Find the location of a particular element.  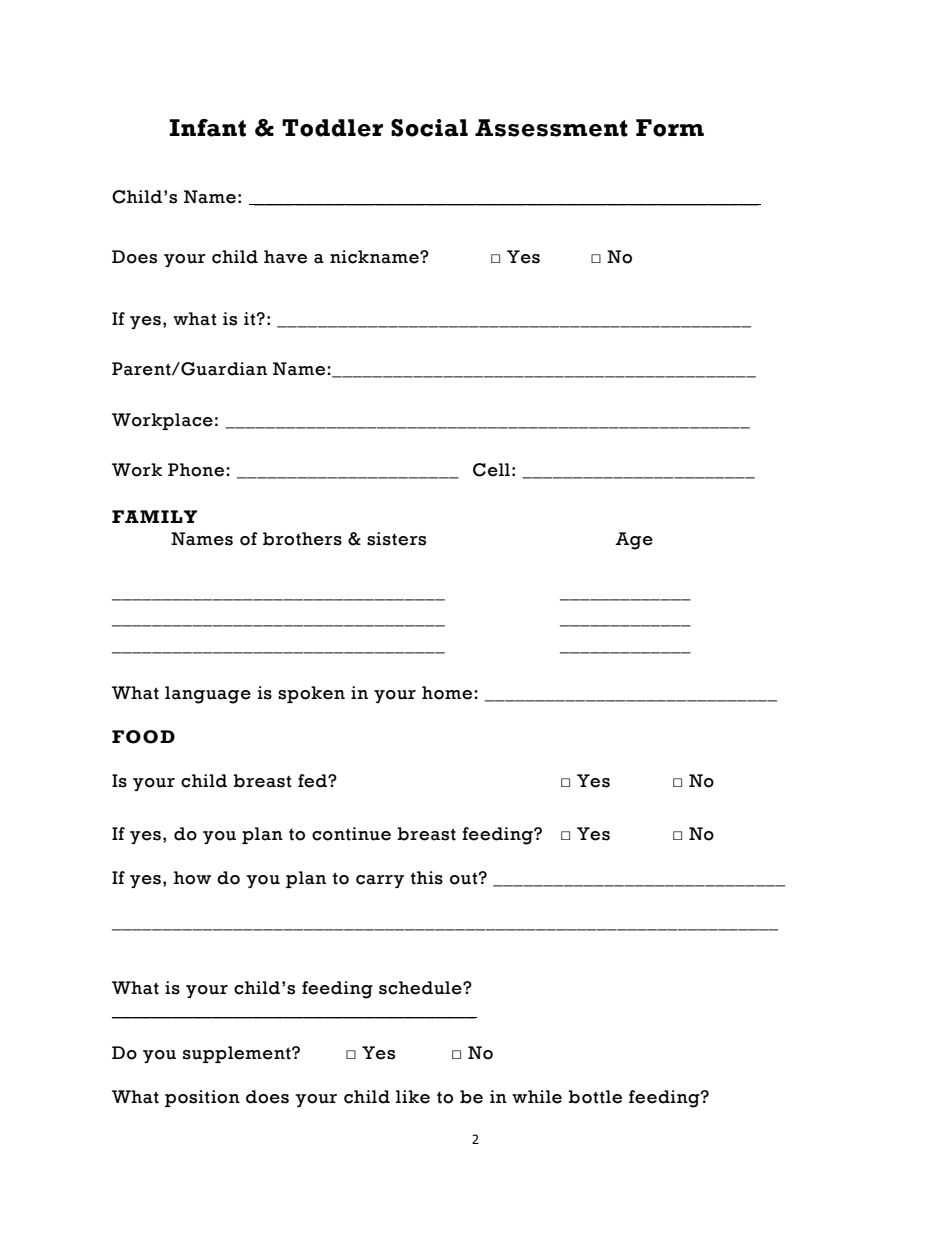

Social is located at coordinates (429, 128).
